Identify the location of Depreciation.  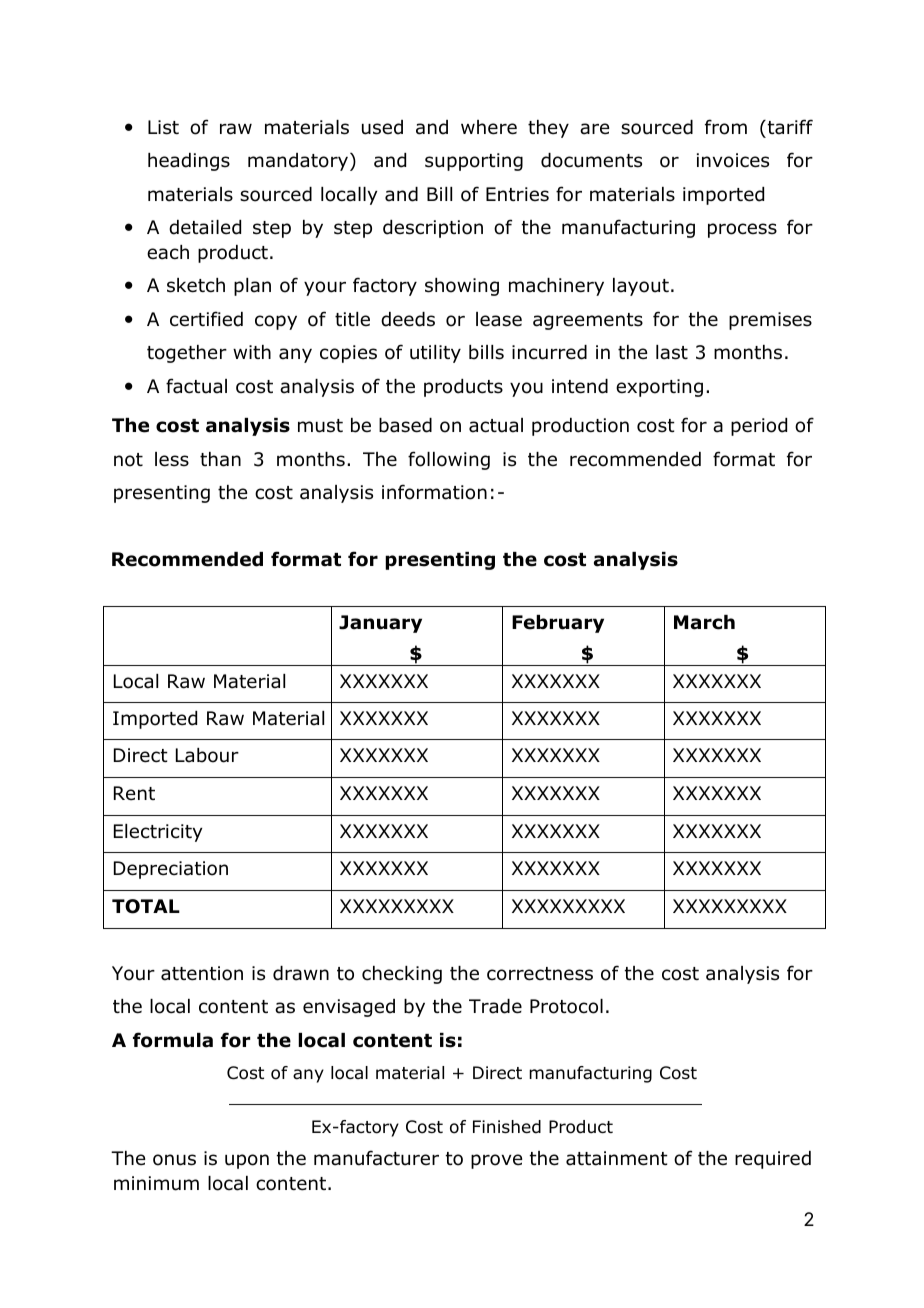
(171, 870).
